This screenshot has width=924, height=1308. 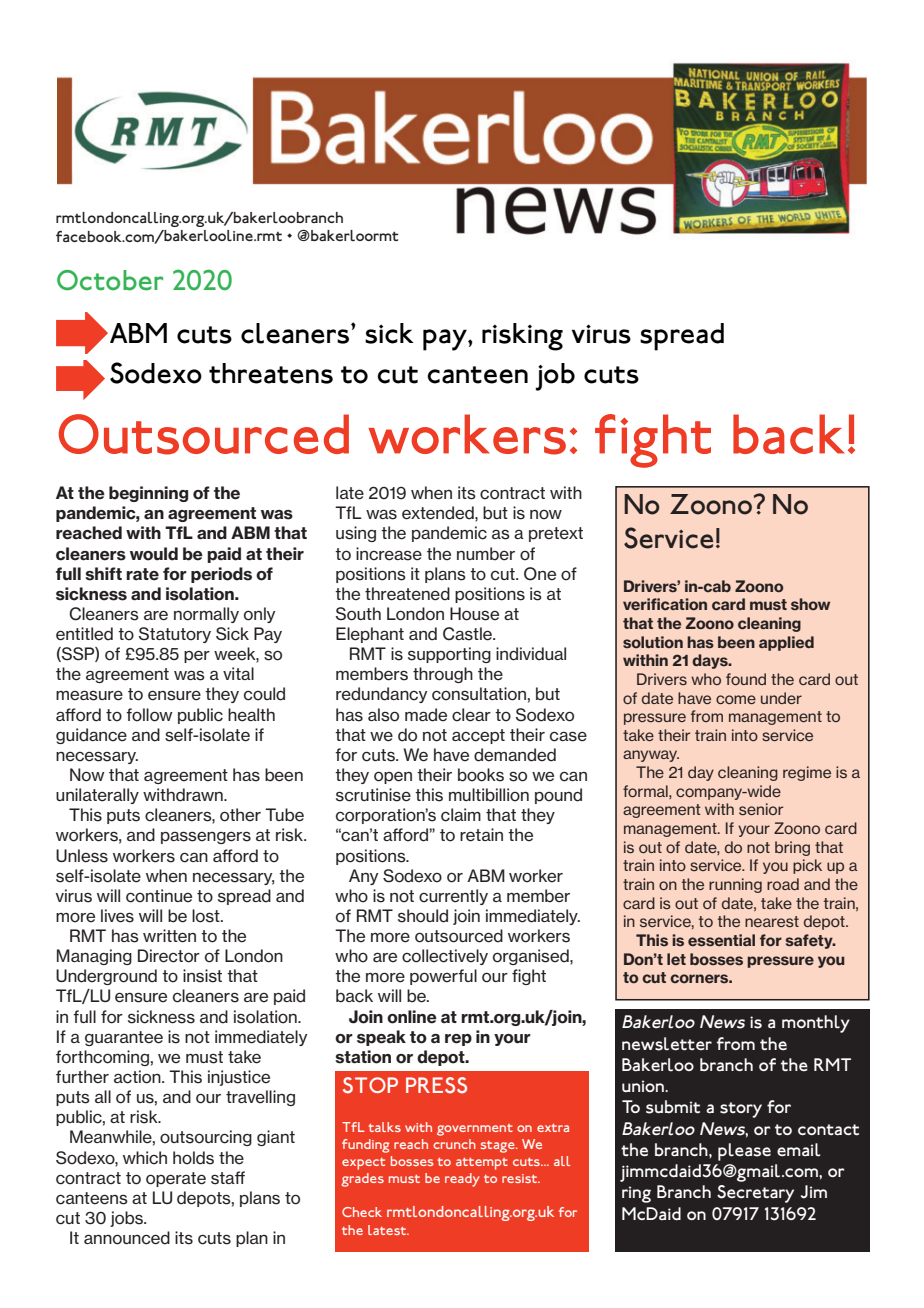 I want to click on threatens, so click(x=271, y=373).
